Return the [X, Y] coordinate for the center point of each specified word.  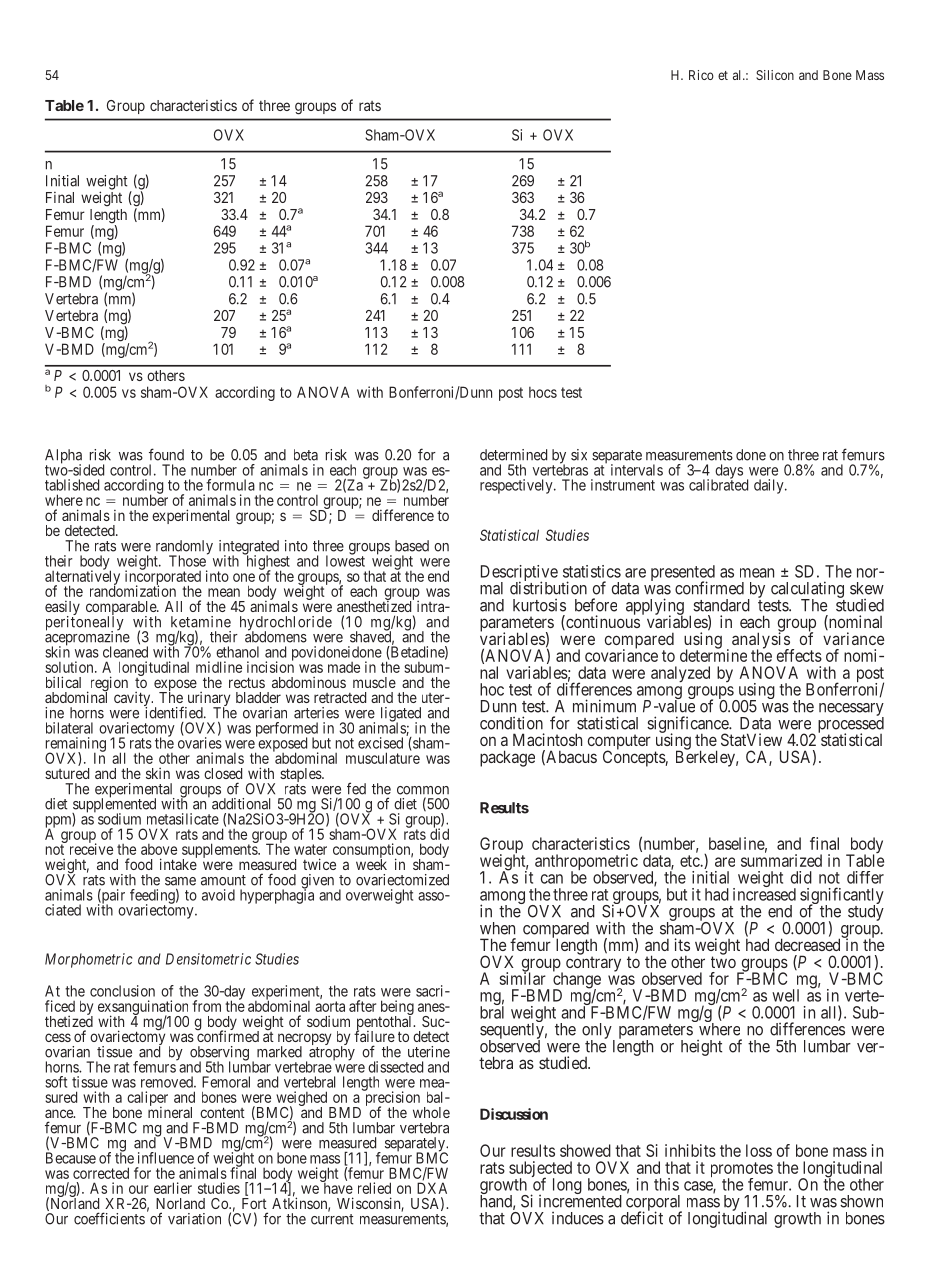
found [166, 454]
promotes [742, 1171]
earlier [173, 1188]
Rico [701, 75]
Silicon [775, 75]
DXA [432, 1188]
